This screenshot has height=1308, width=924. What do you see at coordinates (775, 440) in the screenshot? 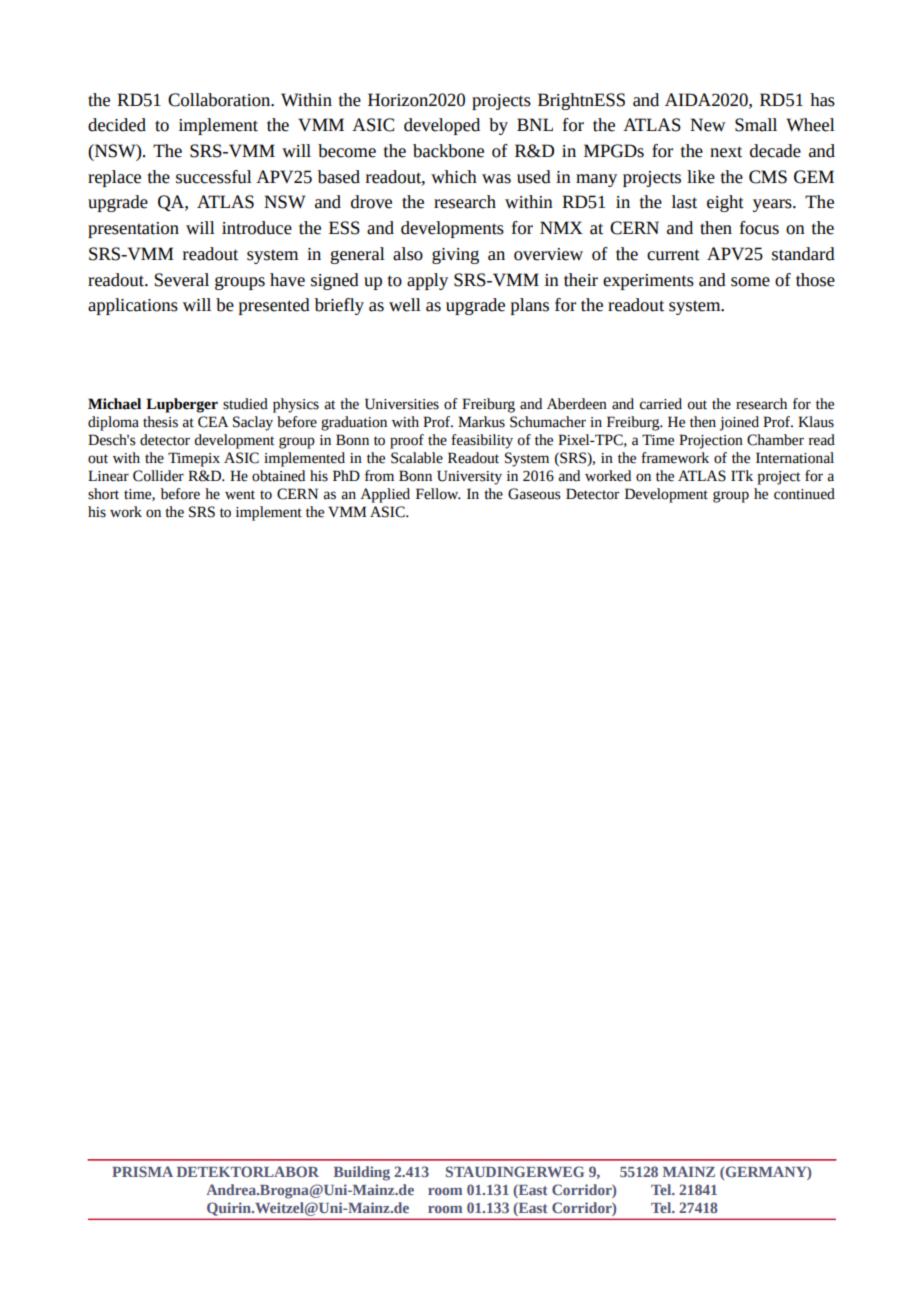
I see `Chamber` at bounding box center [775, 440].
